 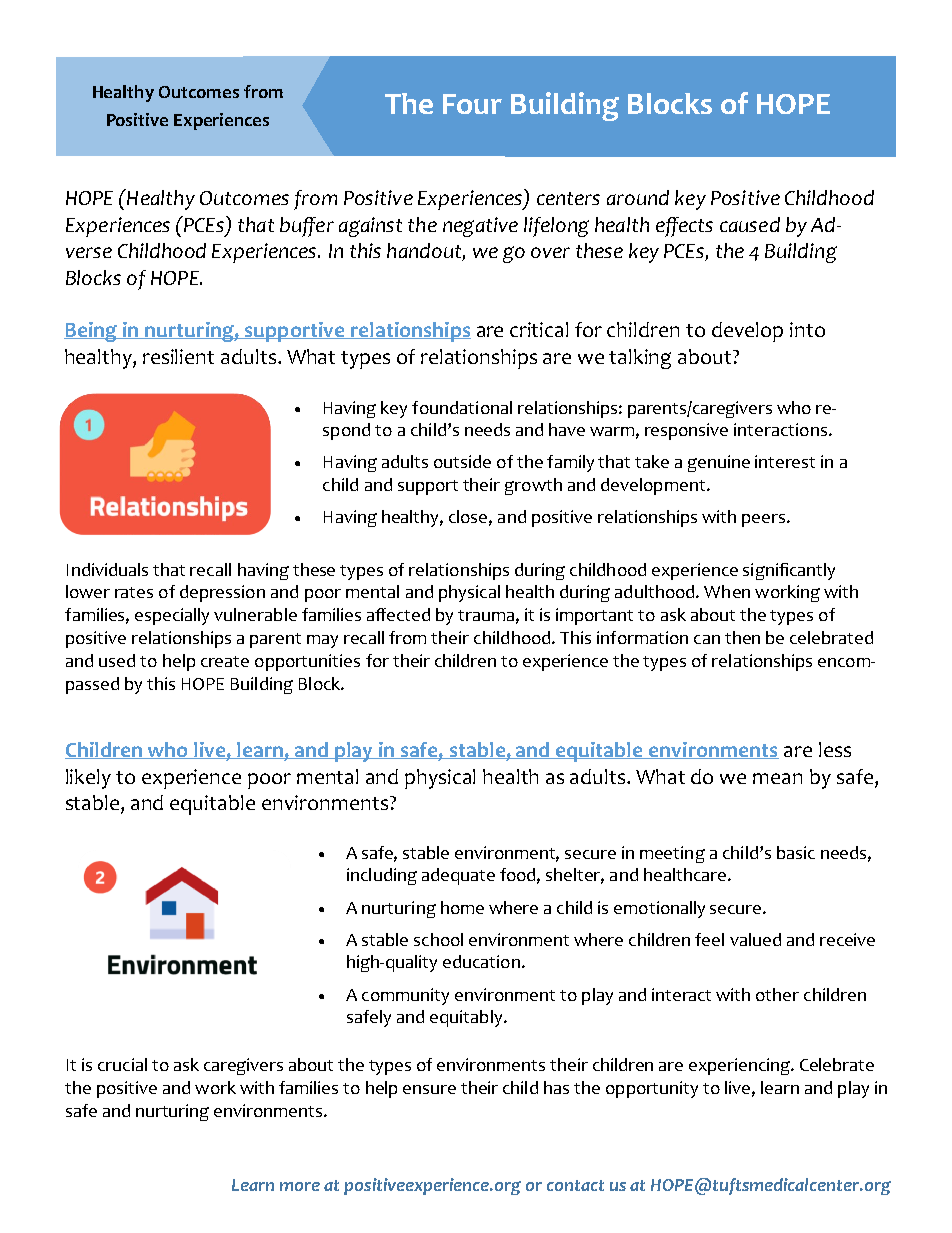 What do you see at coordinates (684, 227) in the document?
I see `effects` at bounding box center [684, 227].
